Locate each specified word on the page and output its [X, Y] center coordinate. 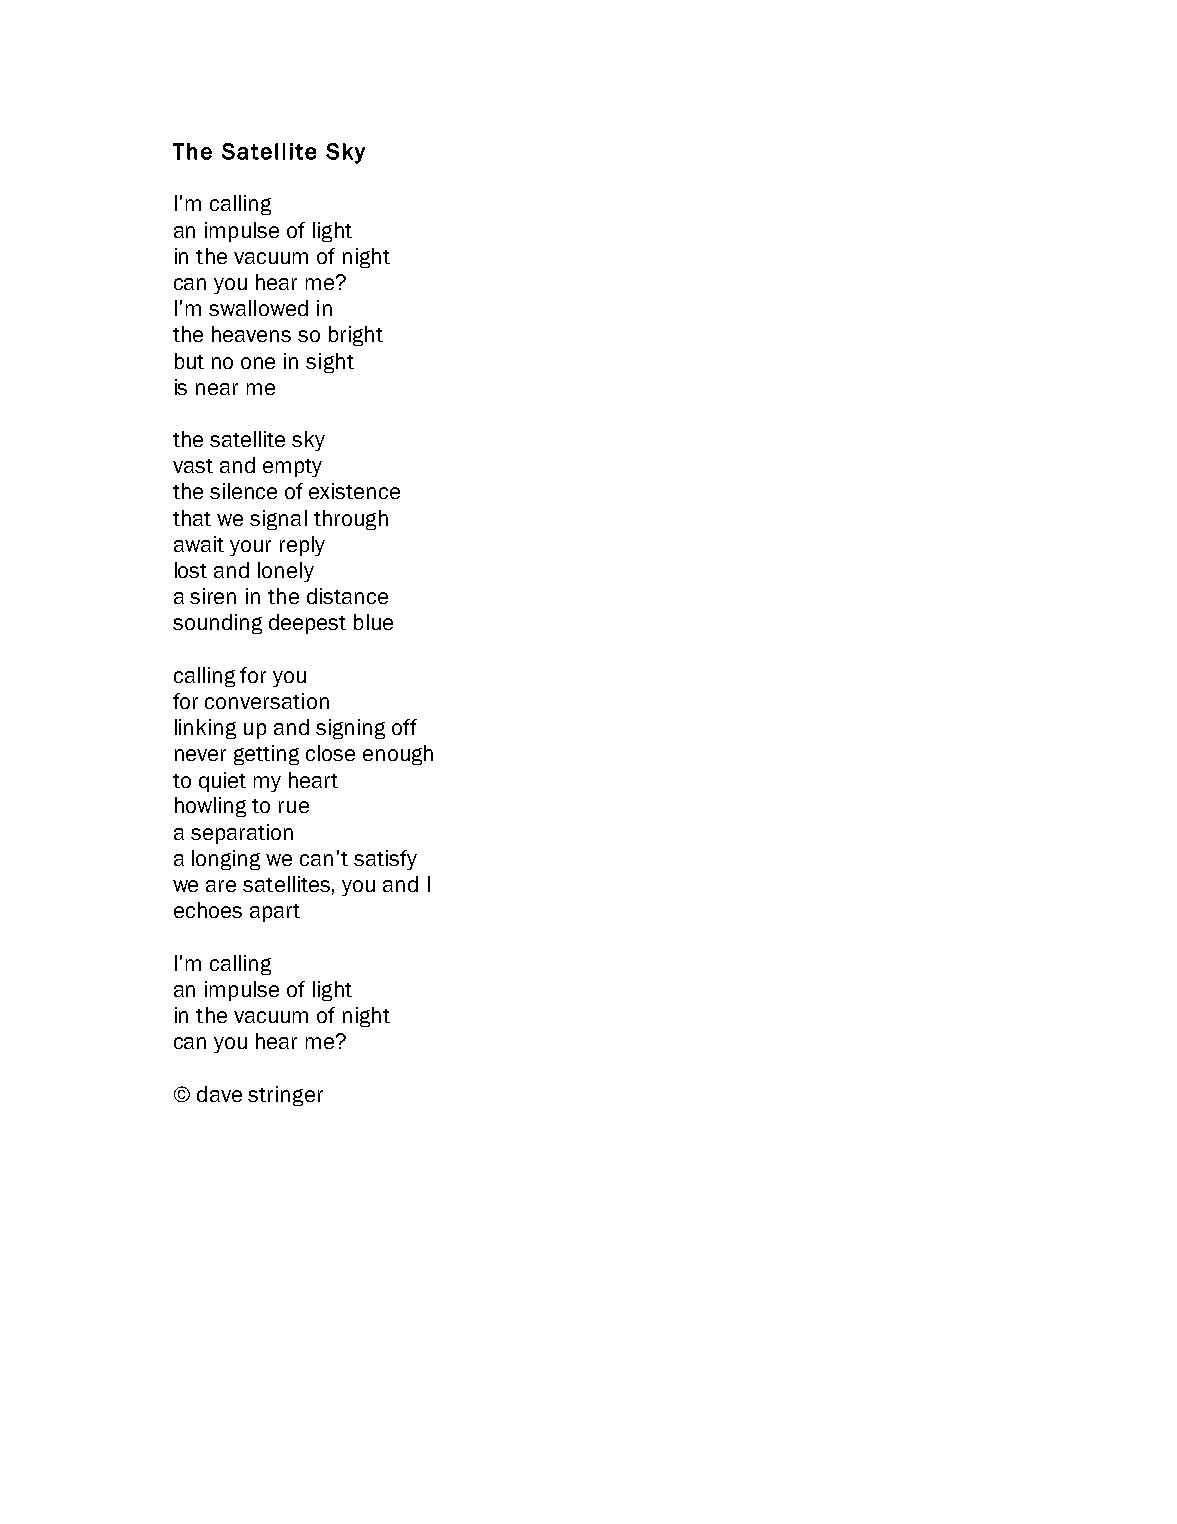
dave [219, 1094]
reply [302, 546]
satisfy [385, 860]
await [199, 544]
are [221, 886]
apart [275, 913]
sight [330, 363]
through [351, 520]
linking [205, 729]
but [189, 361]
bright [356, 336]
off [404, 727]
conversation [267, 701]
